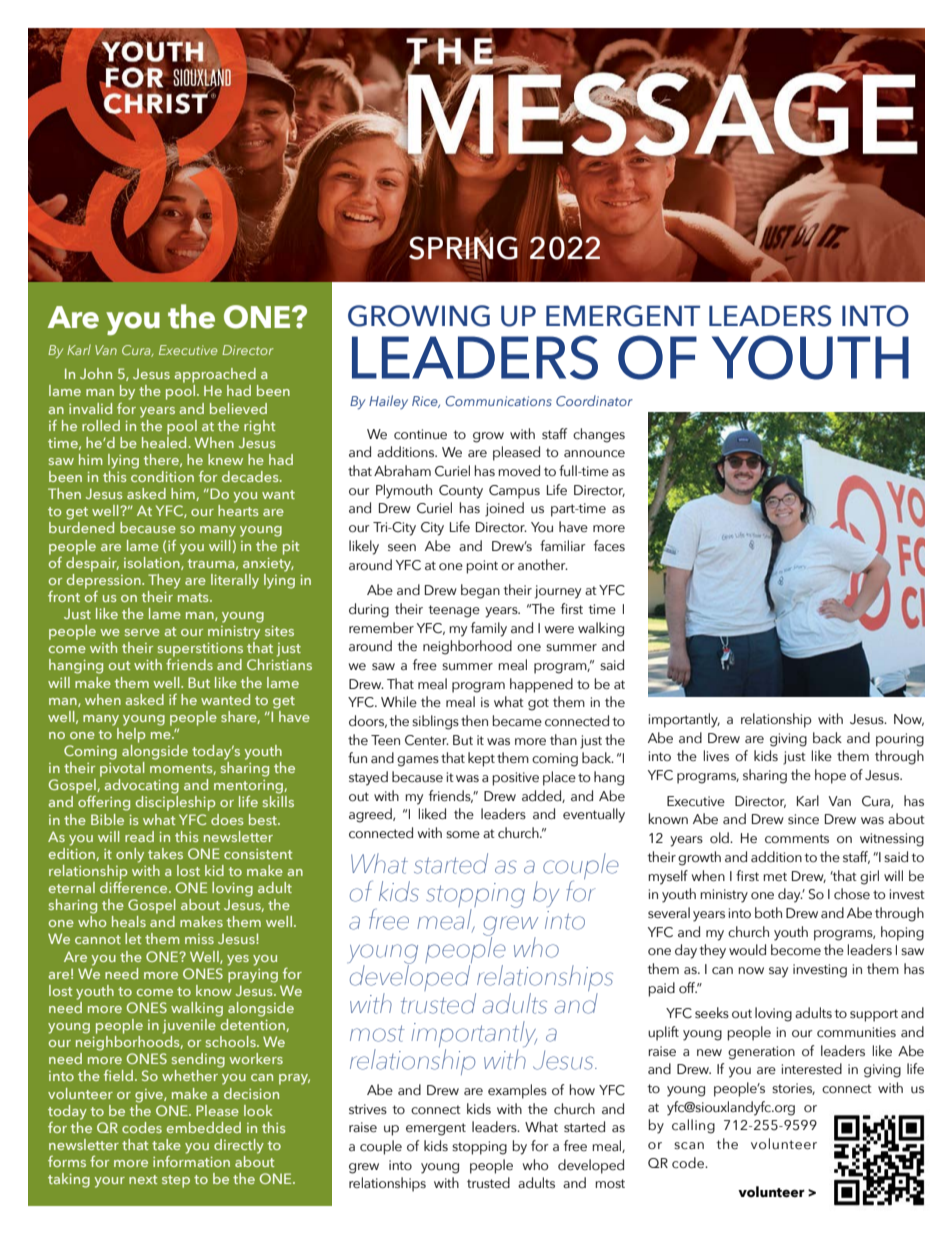  Describe the element at coordinates (463, 835) in the document. I see `some` at that location.
